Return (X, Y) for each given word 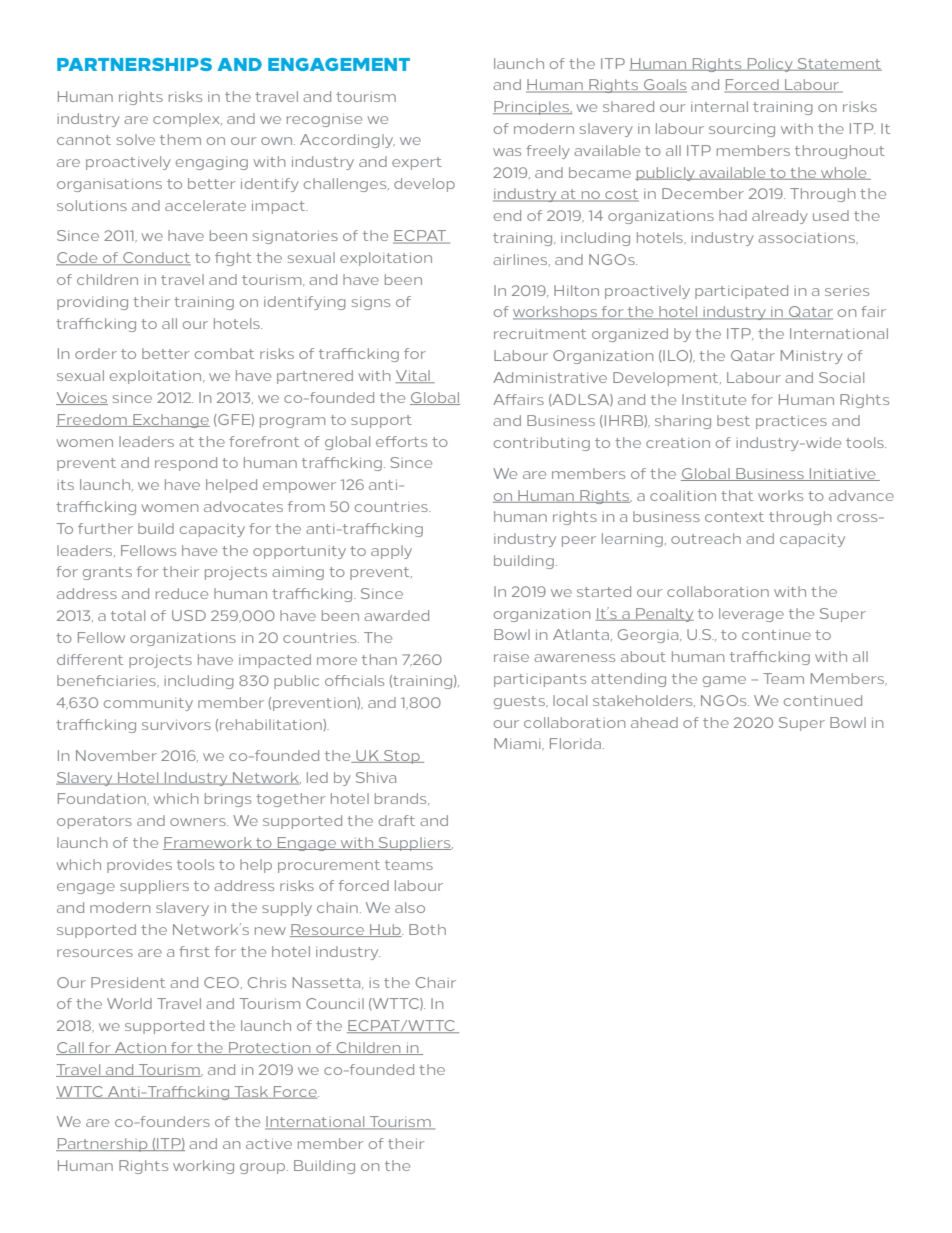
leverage (751, 615)
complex (187, 120)
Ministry (812, 357)
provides (139, 866)
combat (224, 353)
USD (189, 615)
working (203, 1167)
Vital (413, 376)
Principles (532, 108)
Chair (436, 982)
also (410, 907)
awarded (396, 615)
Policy (770, 65)
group (264, 1168)
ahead (654, 722)
